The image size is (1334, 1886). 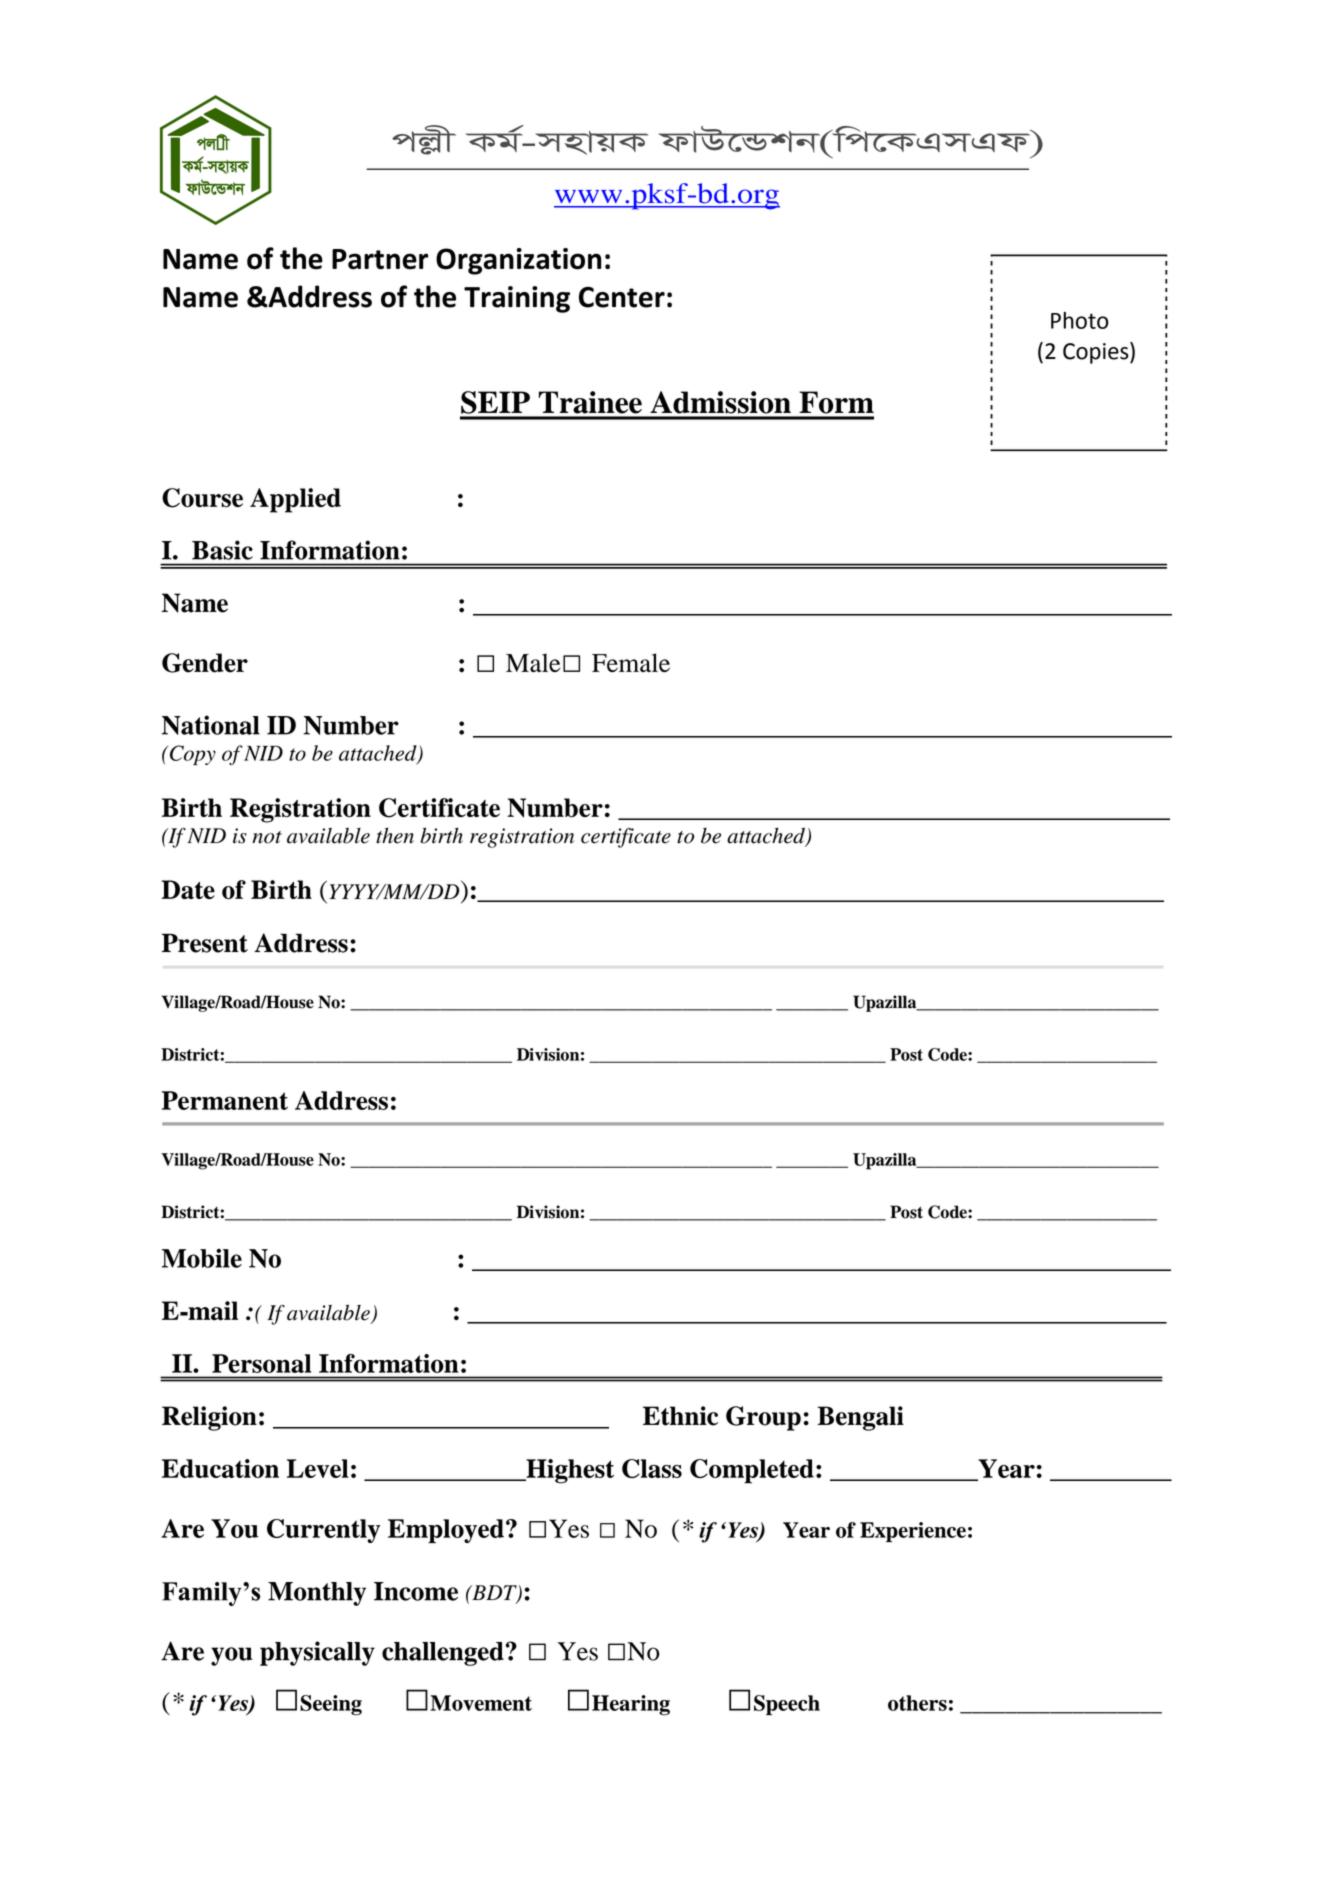 What do you see at coordinates (395, 836) in the screenshot?
I see `then` at bounding box center [395, 836].
